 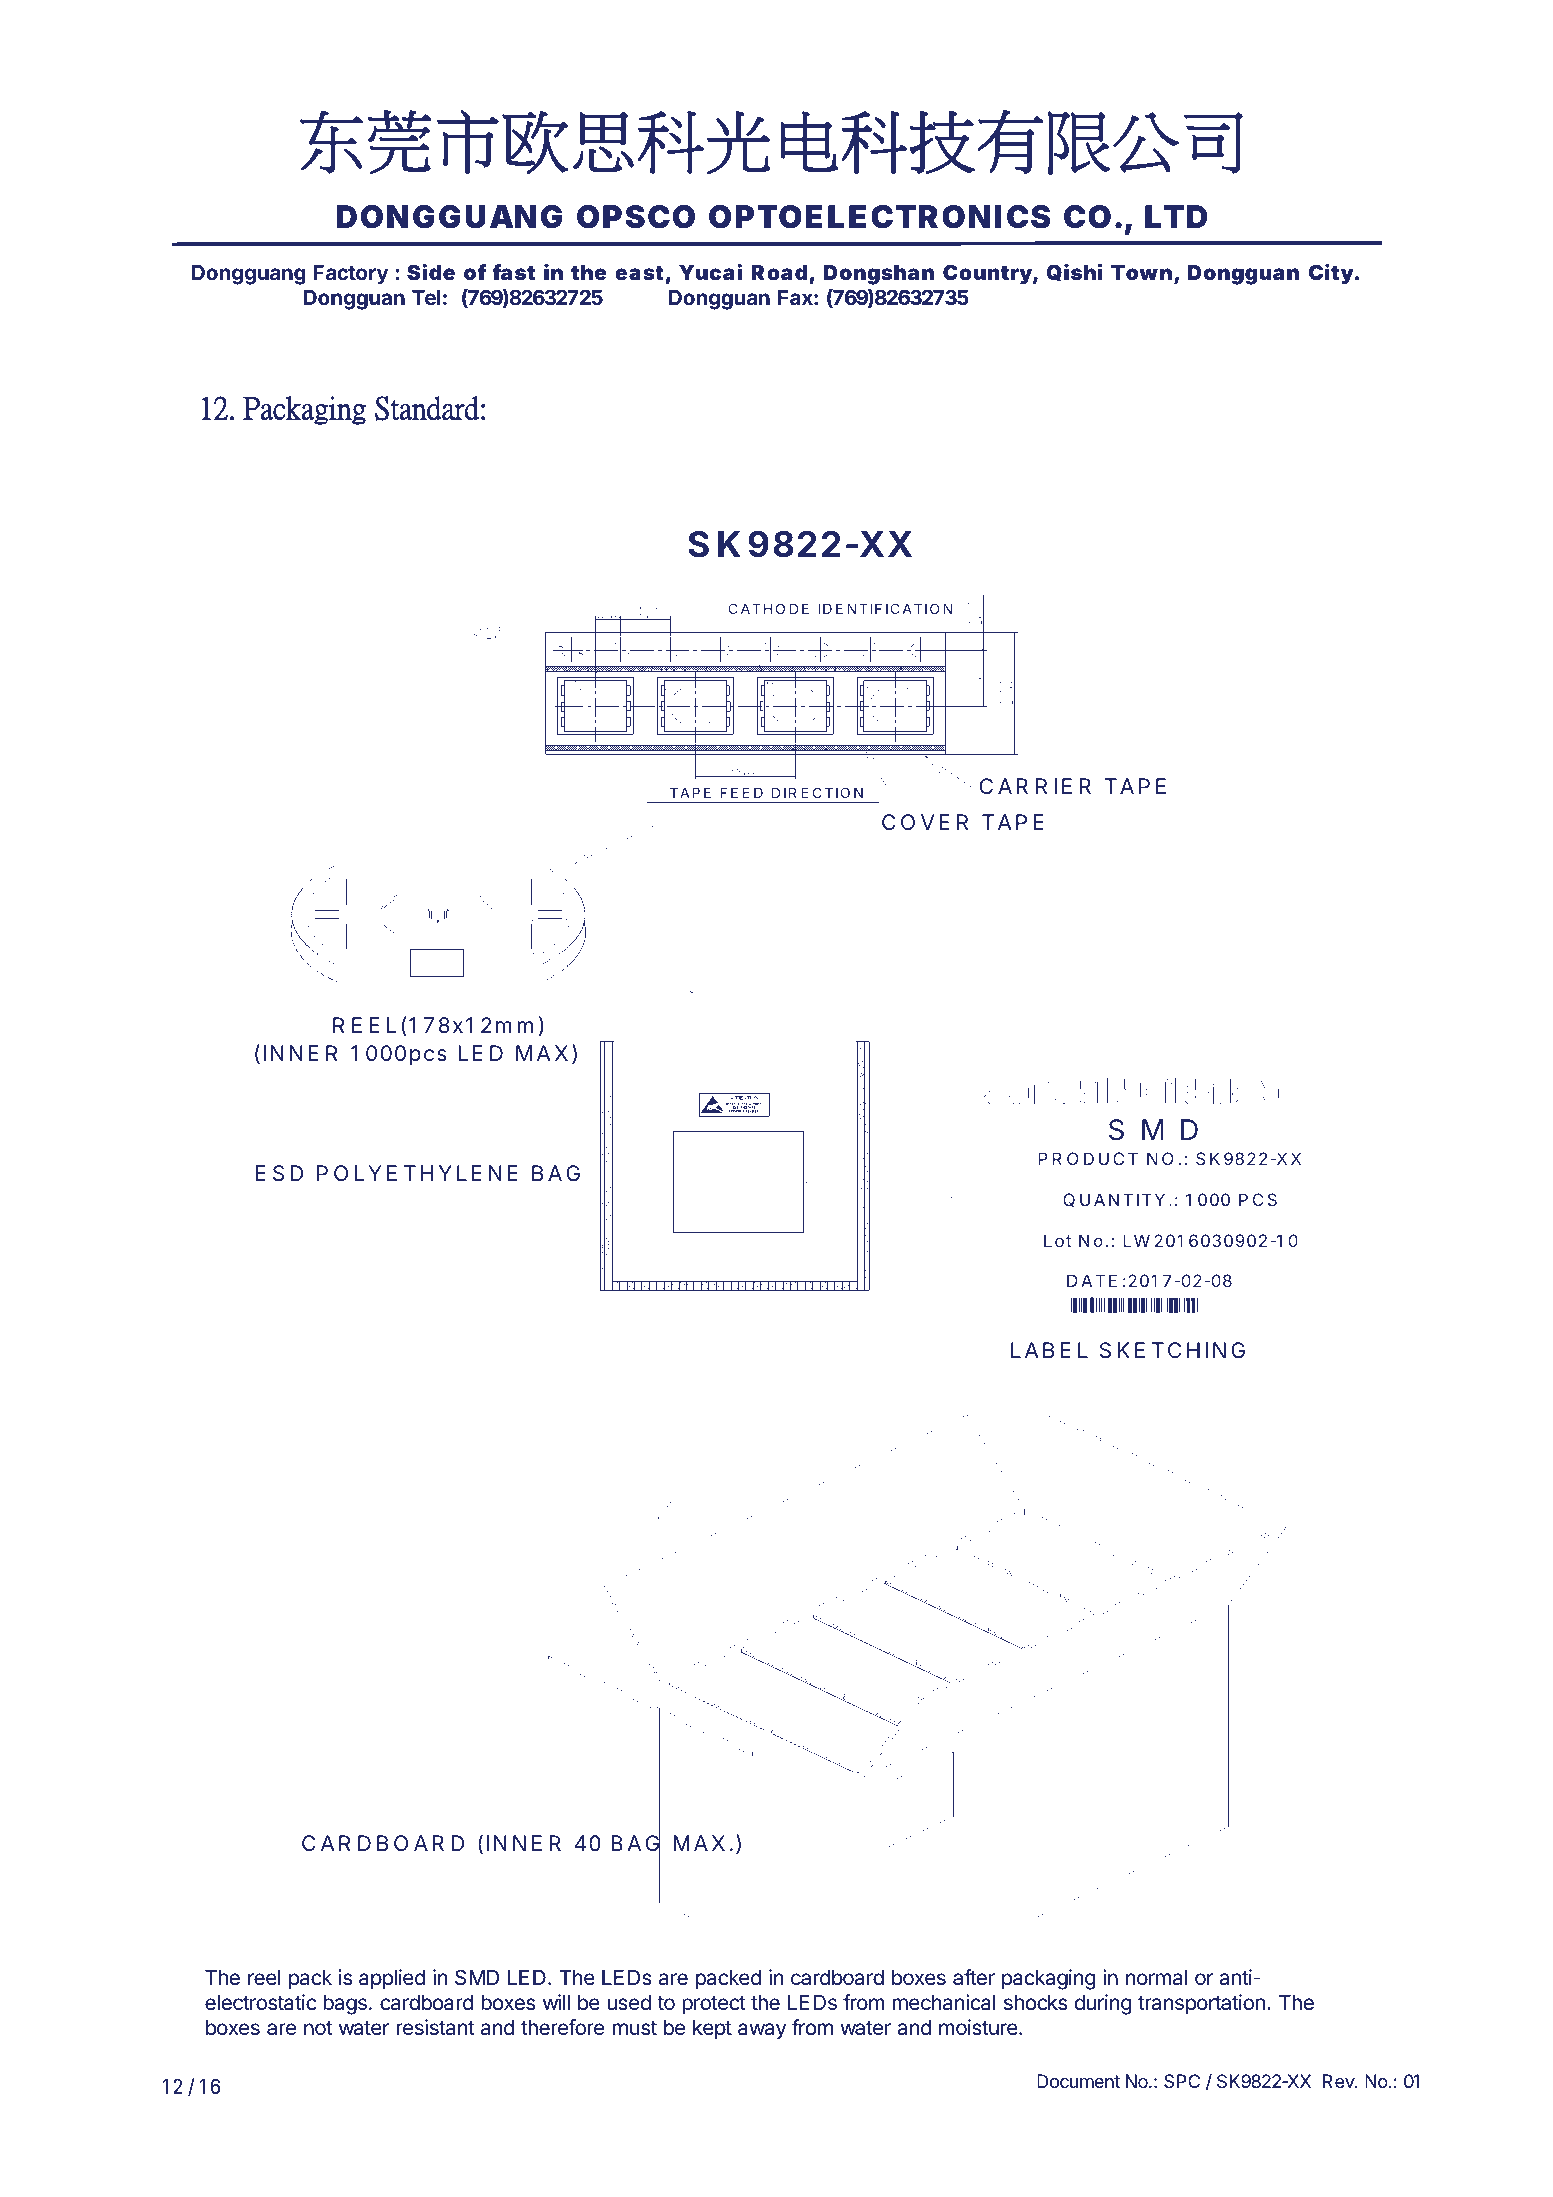 I want to click on LTD, so click(x=1176, y=216).
